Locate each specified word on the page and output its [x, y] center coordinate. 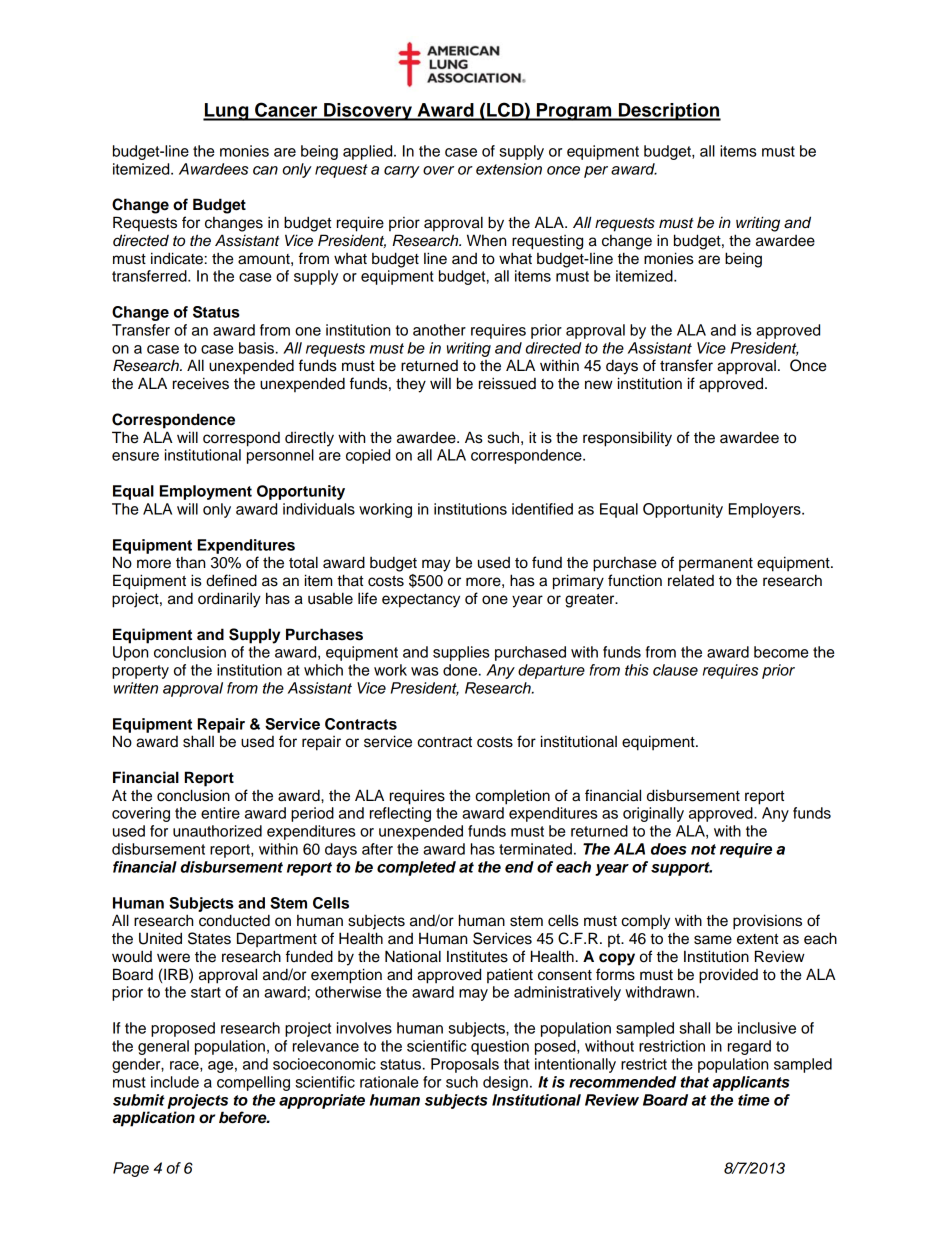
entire [220, 813]
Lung [227, 112]
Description [669, 112]
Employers [766, 510]
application [154, 1119]
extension [509, 169]
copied [368, 456]
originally [653, 814]
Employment [206, 492]
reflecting [400, 814]
